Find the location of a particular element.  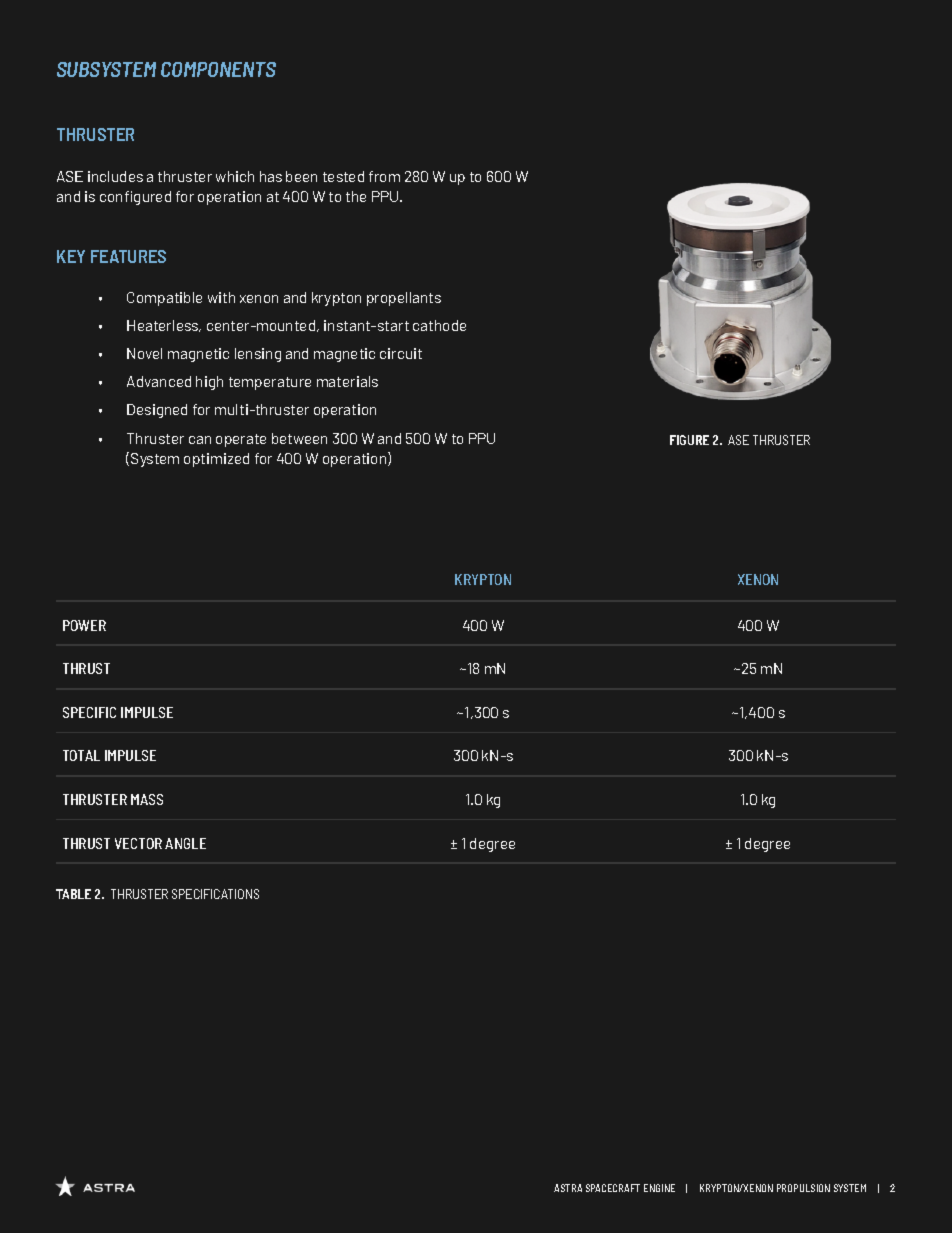

between is located at coordinates (299, 438).
